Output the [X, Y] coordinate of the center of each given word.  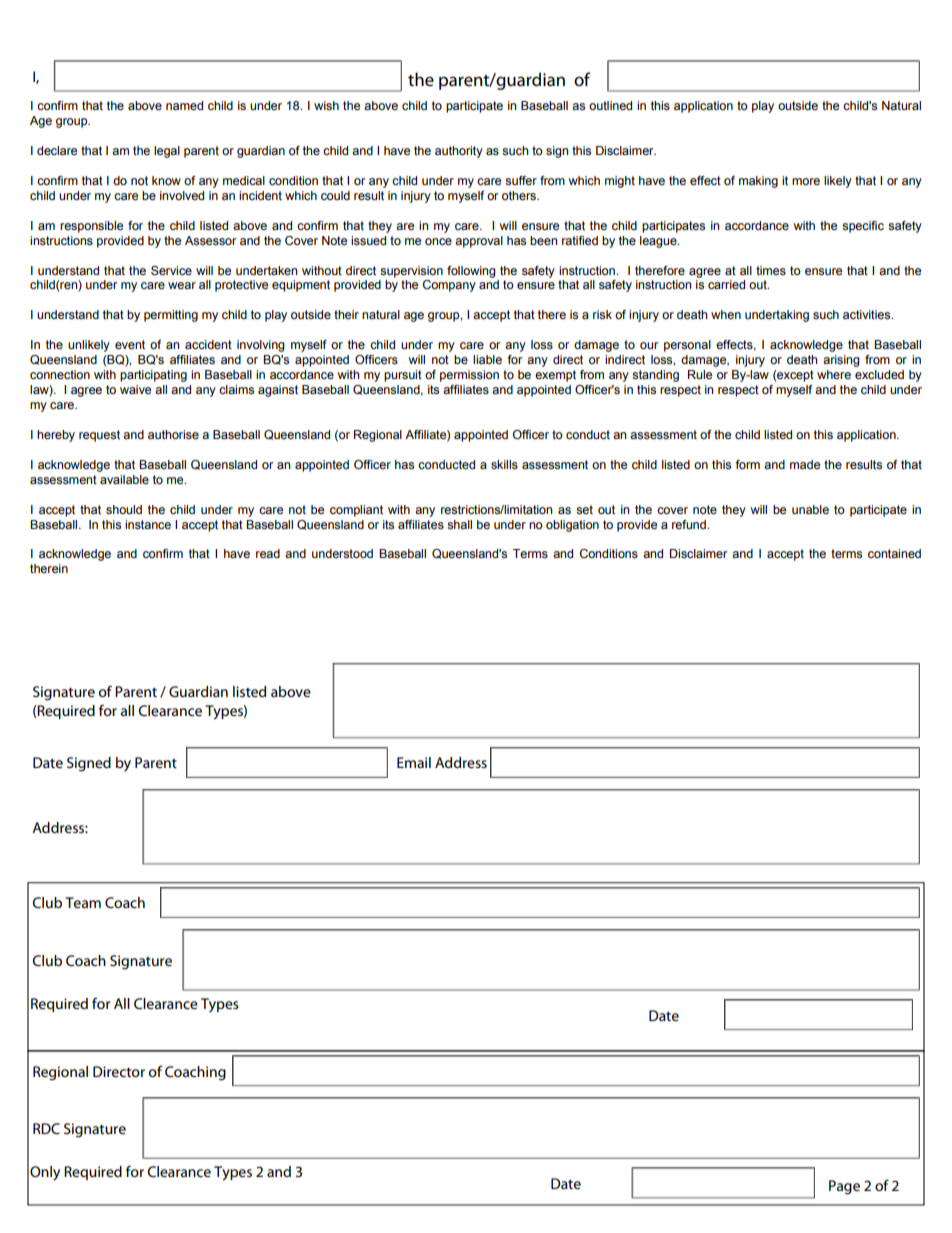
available [124, 479]
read [268, 553]
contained [894, 553]
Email [414, 762]
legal [167, 152]
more [806, 181]
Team [83, 902]
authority [459, 152]
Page [844, 1187]
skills [504, 464]
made [805, 464]
